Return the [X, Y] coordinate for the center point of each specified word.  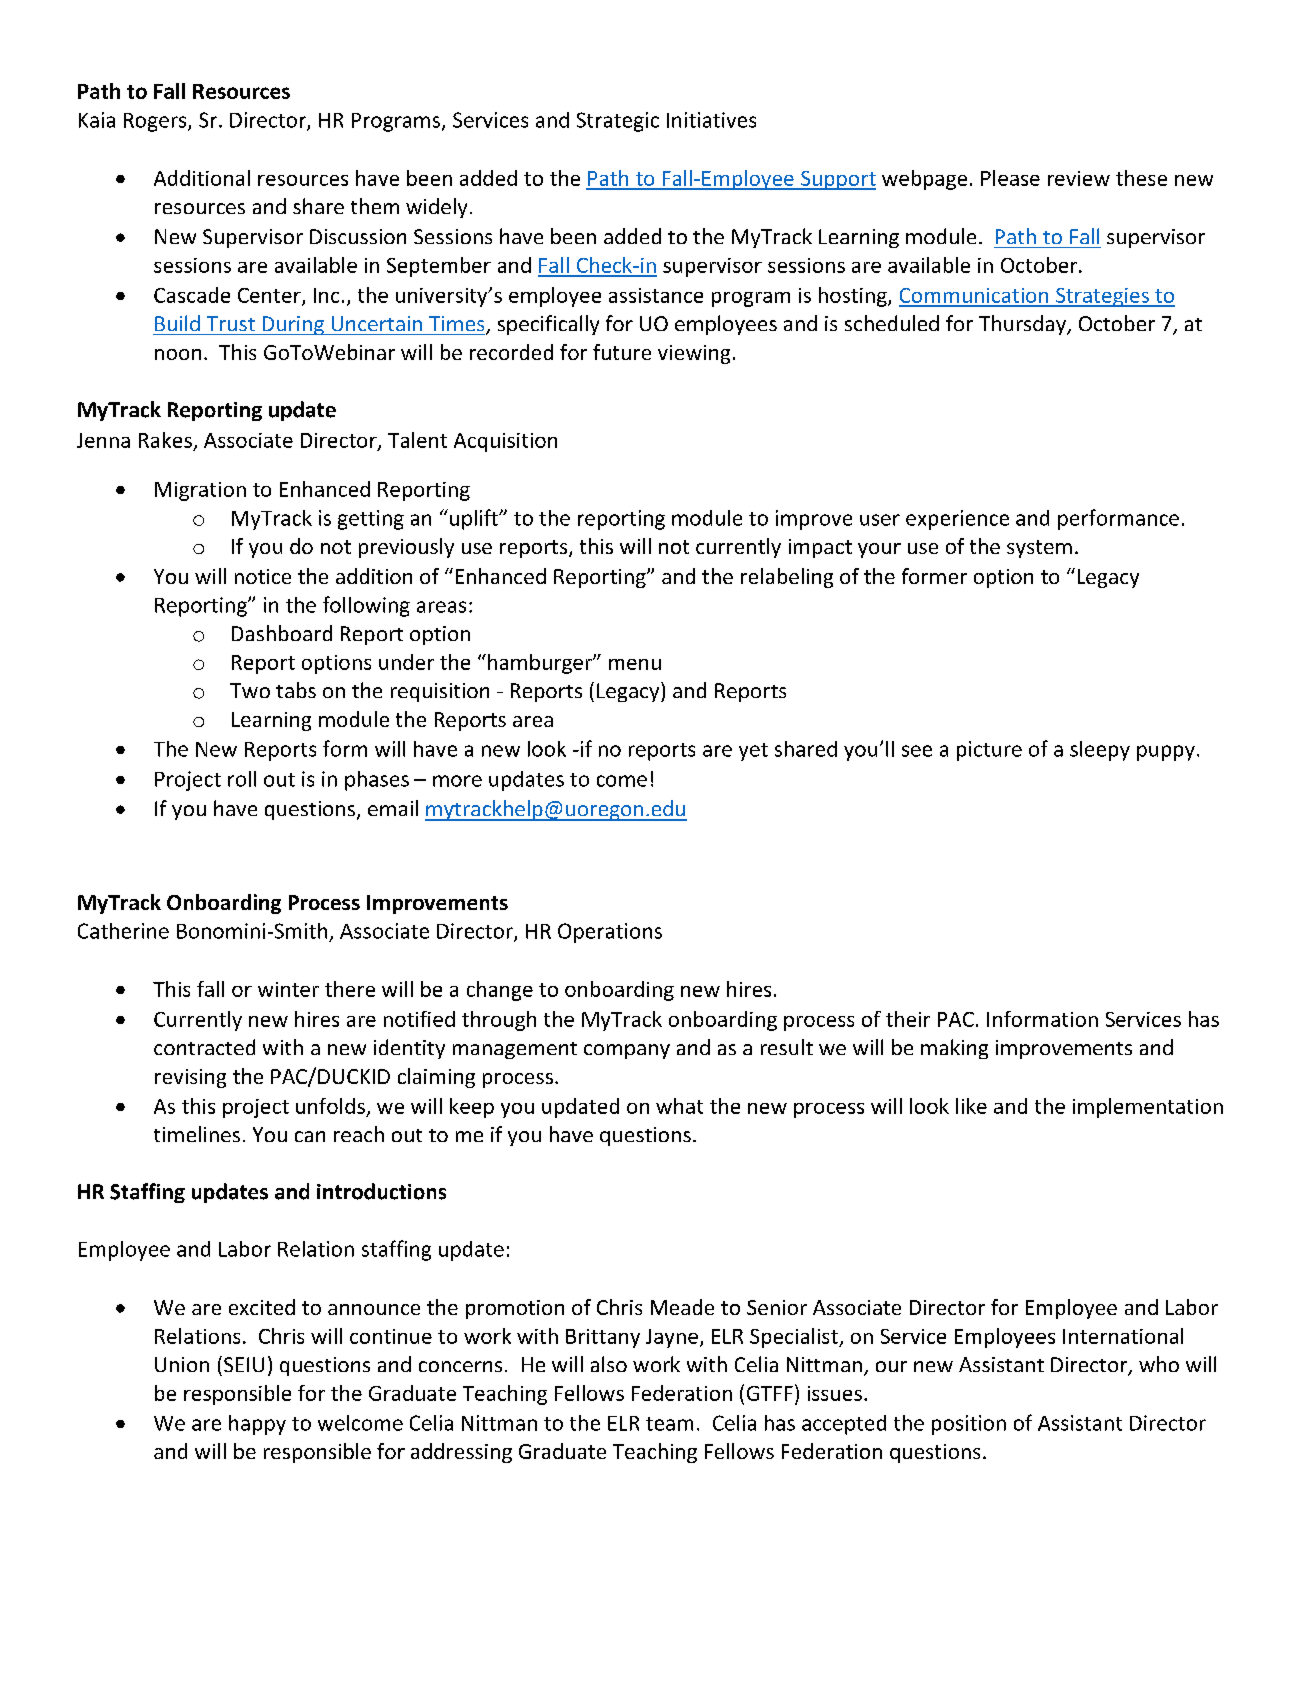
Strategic [618, 122]
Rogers [156, 122]
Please [1010, 178]
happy [257, 1425]
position [969, 1425]
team [669, 1424]
